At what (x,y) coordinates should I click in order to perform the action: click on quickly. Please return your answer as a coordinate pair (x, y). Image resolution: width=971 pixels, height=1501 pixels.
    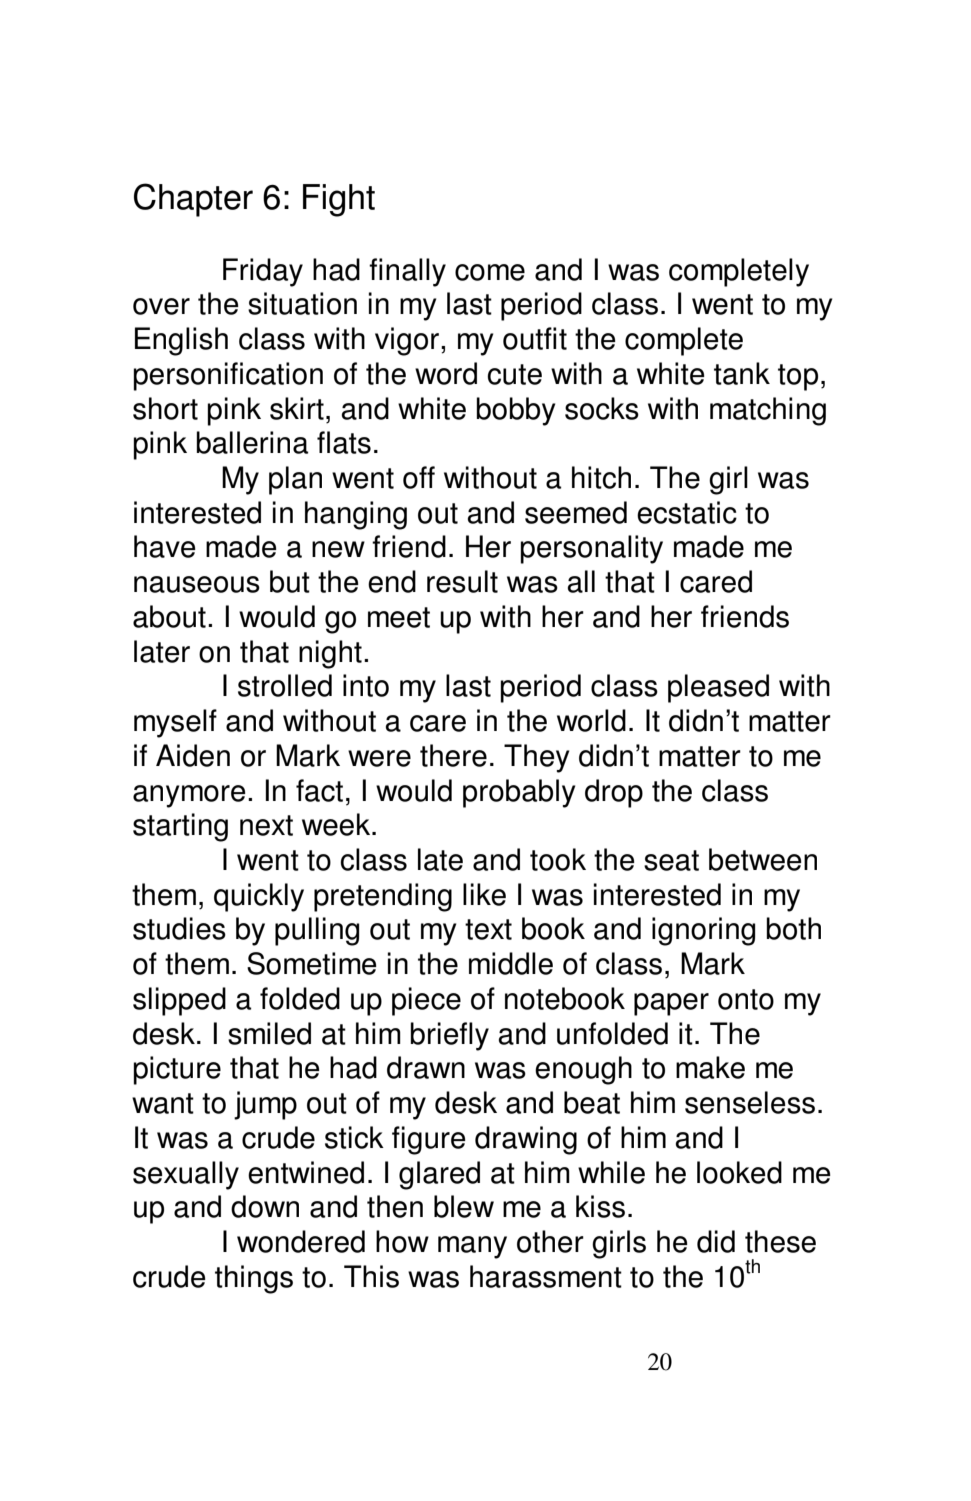
    Looking at the image, I should click on (259, 897).
